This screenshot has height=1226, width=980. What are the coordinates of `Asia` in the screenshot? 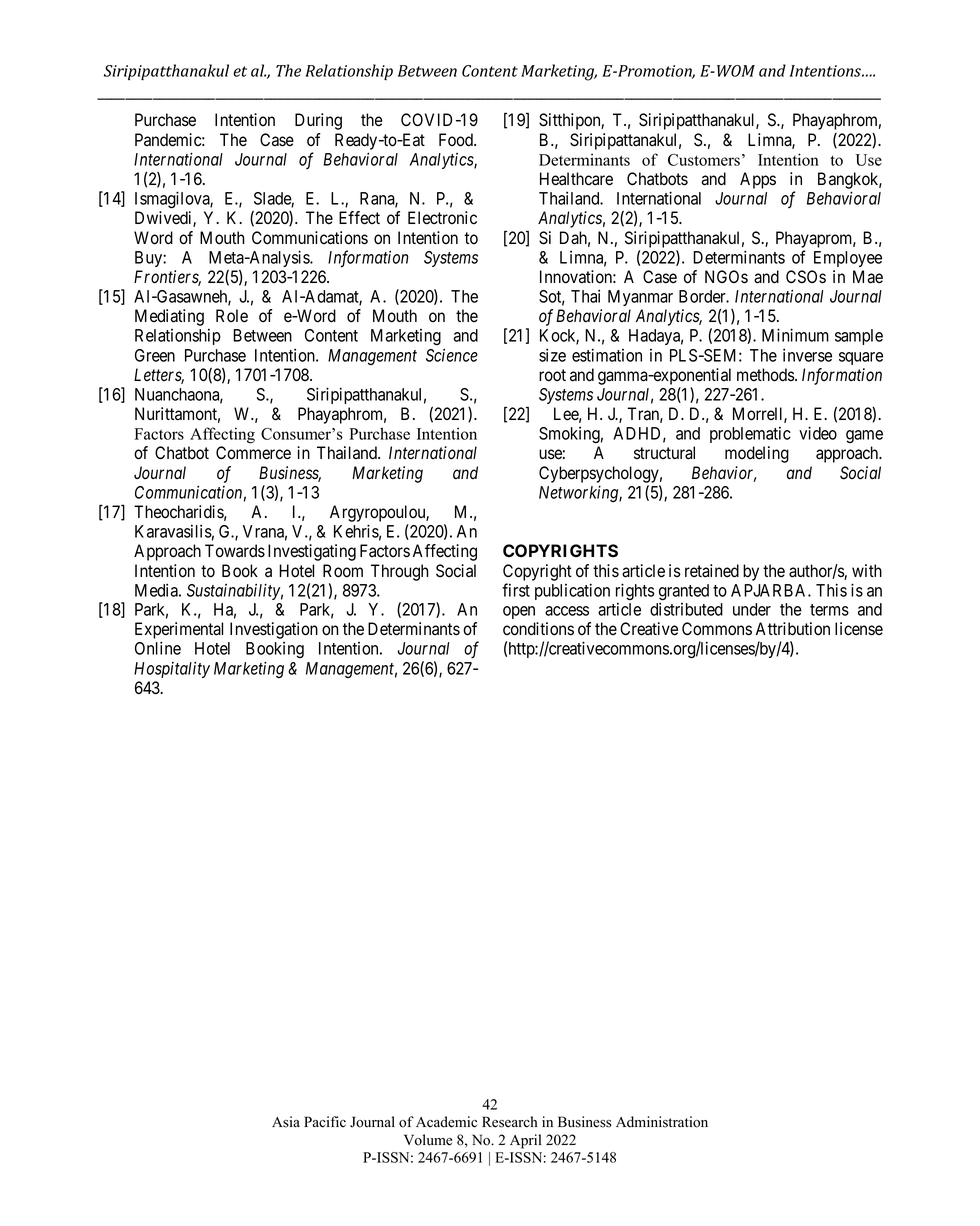 It's located at (286, 1122).
